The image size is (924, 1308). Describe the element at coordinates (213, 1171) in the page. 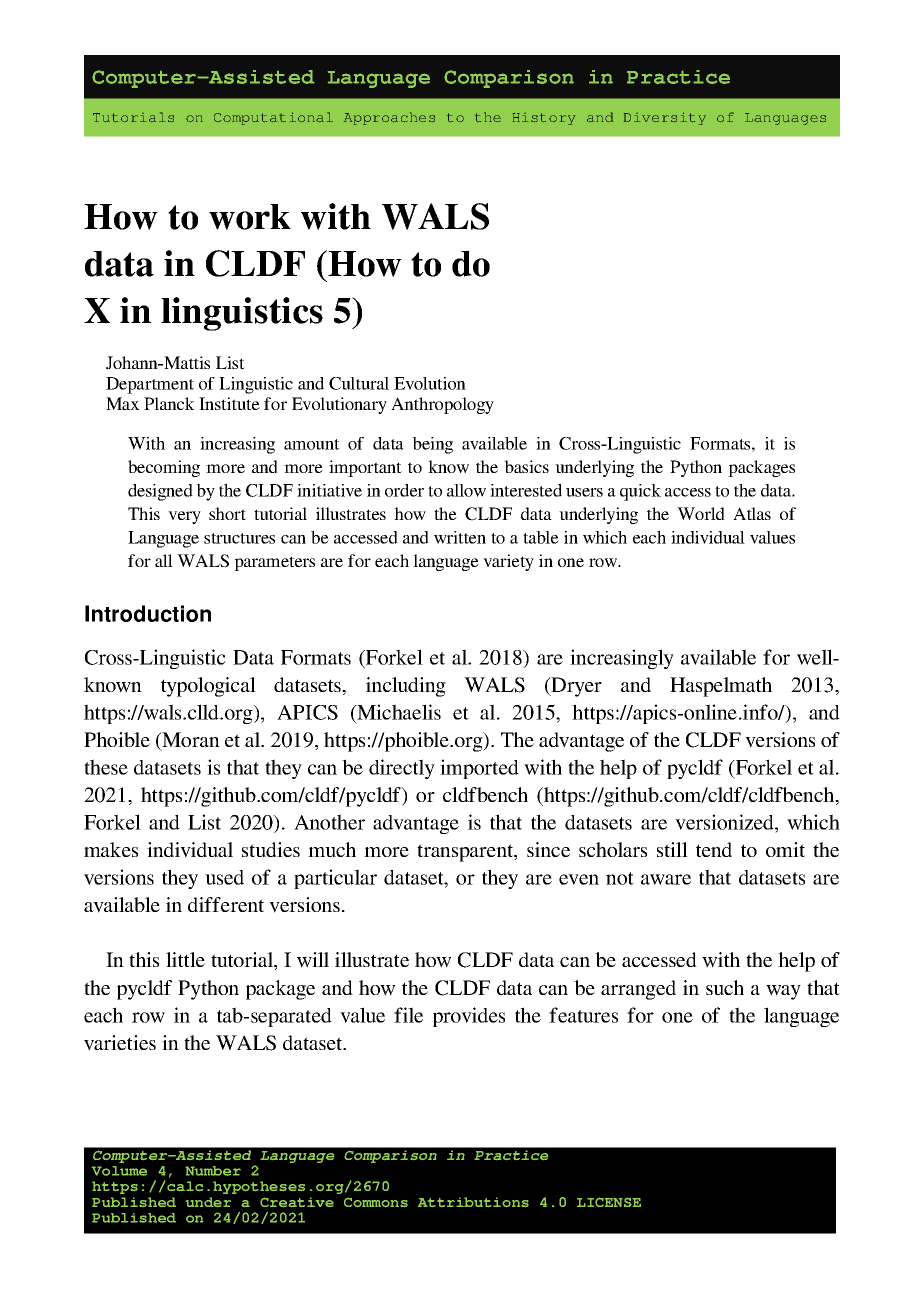

I see `Number` at that location.
